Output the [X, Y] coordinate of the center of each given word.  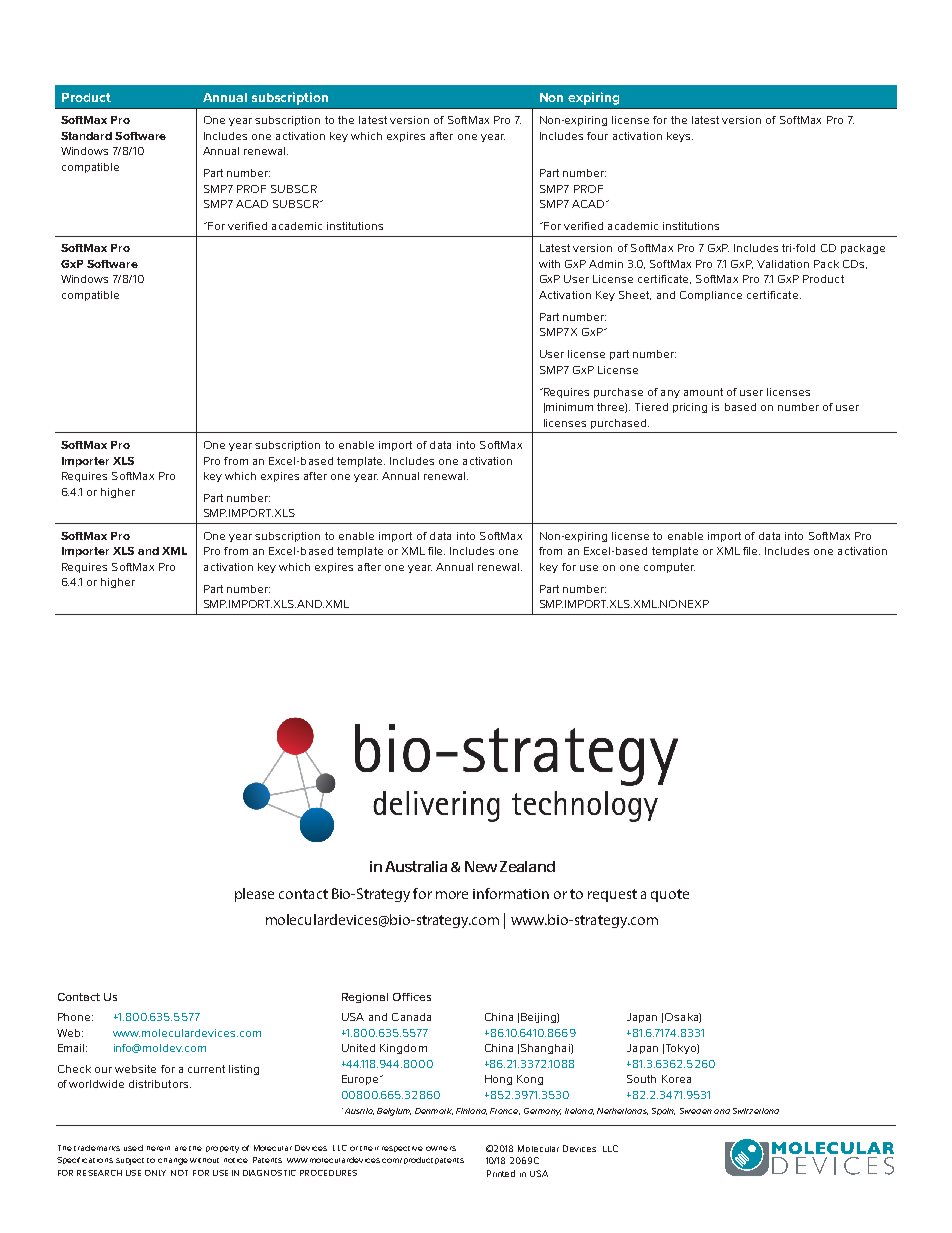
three [612, 408]
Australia [416, 866]
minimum [569, 407]
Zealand [527, 866]
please [254, 895]
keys [680, 137]
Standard [86, 136]
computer [669, 568]
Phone [75, 1017]
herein [158, 1148]
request [612, 895]
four [597, 136]
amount [703, 392]
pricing [690, 408]
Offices [412, 997]
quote [670, 895]
